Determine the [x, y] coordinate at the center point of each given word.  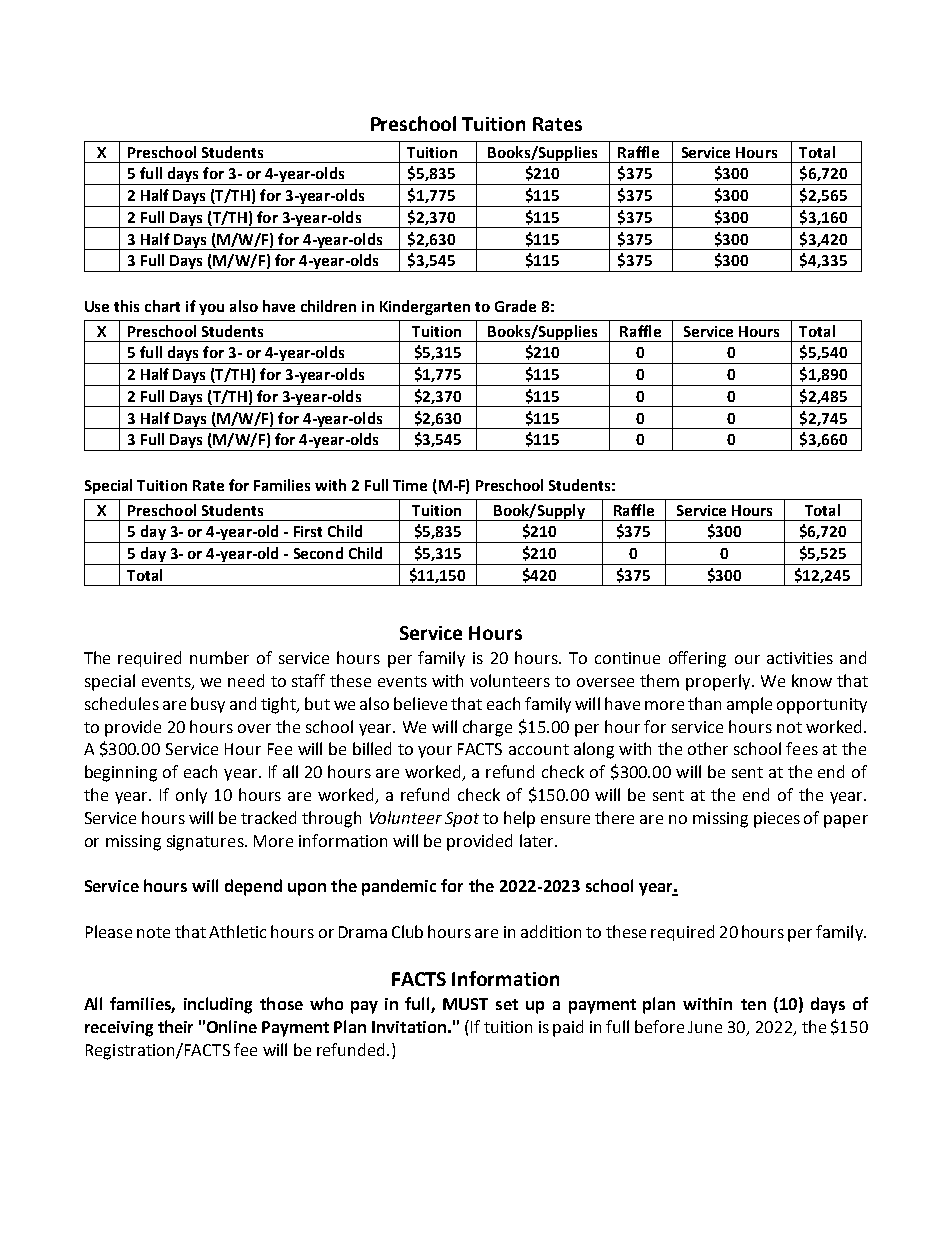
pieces [777, 820]
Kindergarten [425, 307]
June [705, 1027]
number [219, 657]
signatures [206, 843]
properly [719, 682]
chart [162, 306]
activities [800, 658]
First [308, 531]
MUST [465, 1004]
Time [410, 485]
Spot [462, 819]
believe [420, 703]
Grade [515, 306]
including [218, 1005]
